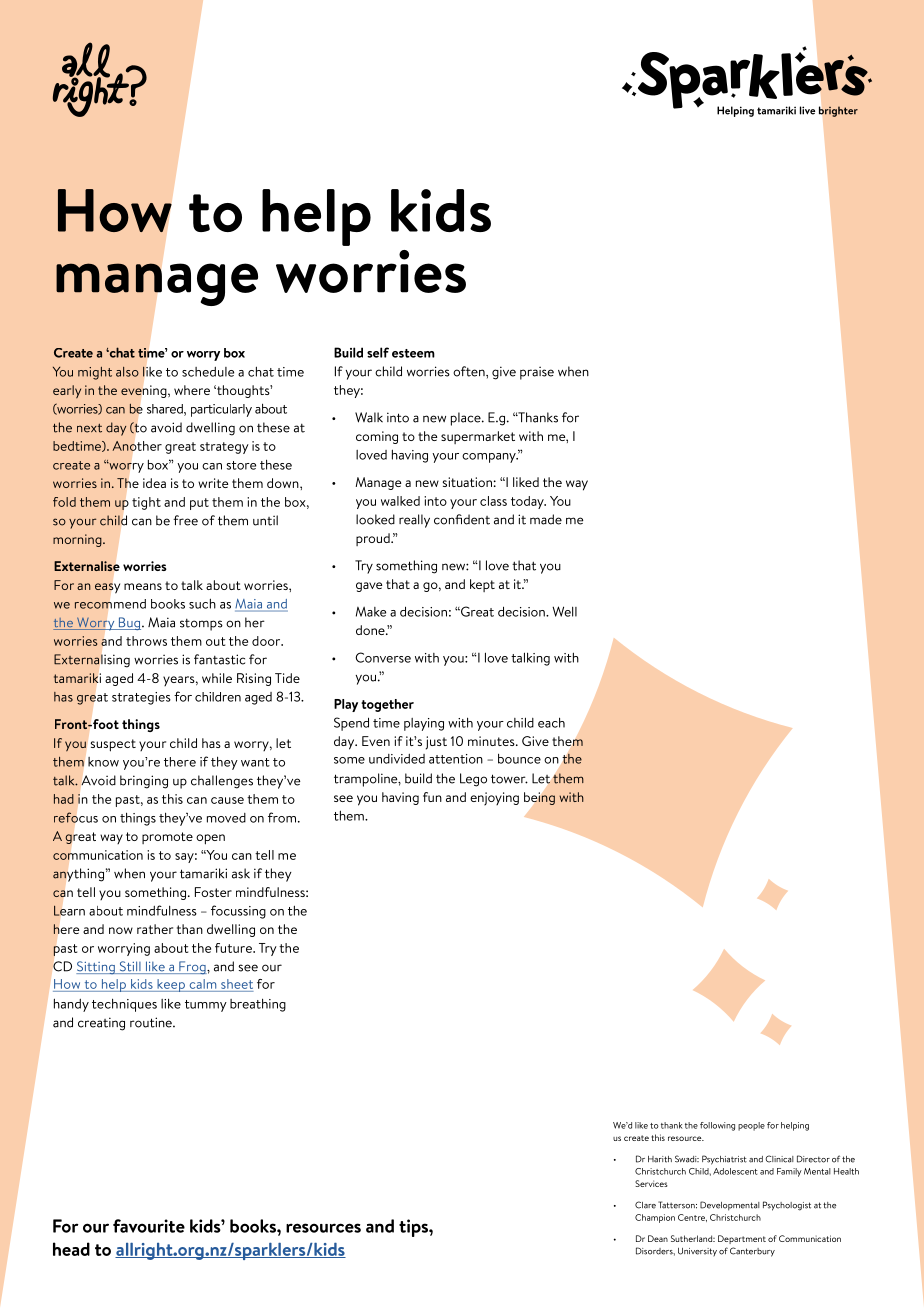  I want to click on breathing, so click(258, 1005).
